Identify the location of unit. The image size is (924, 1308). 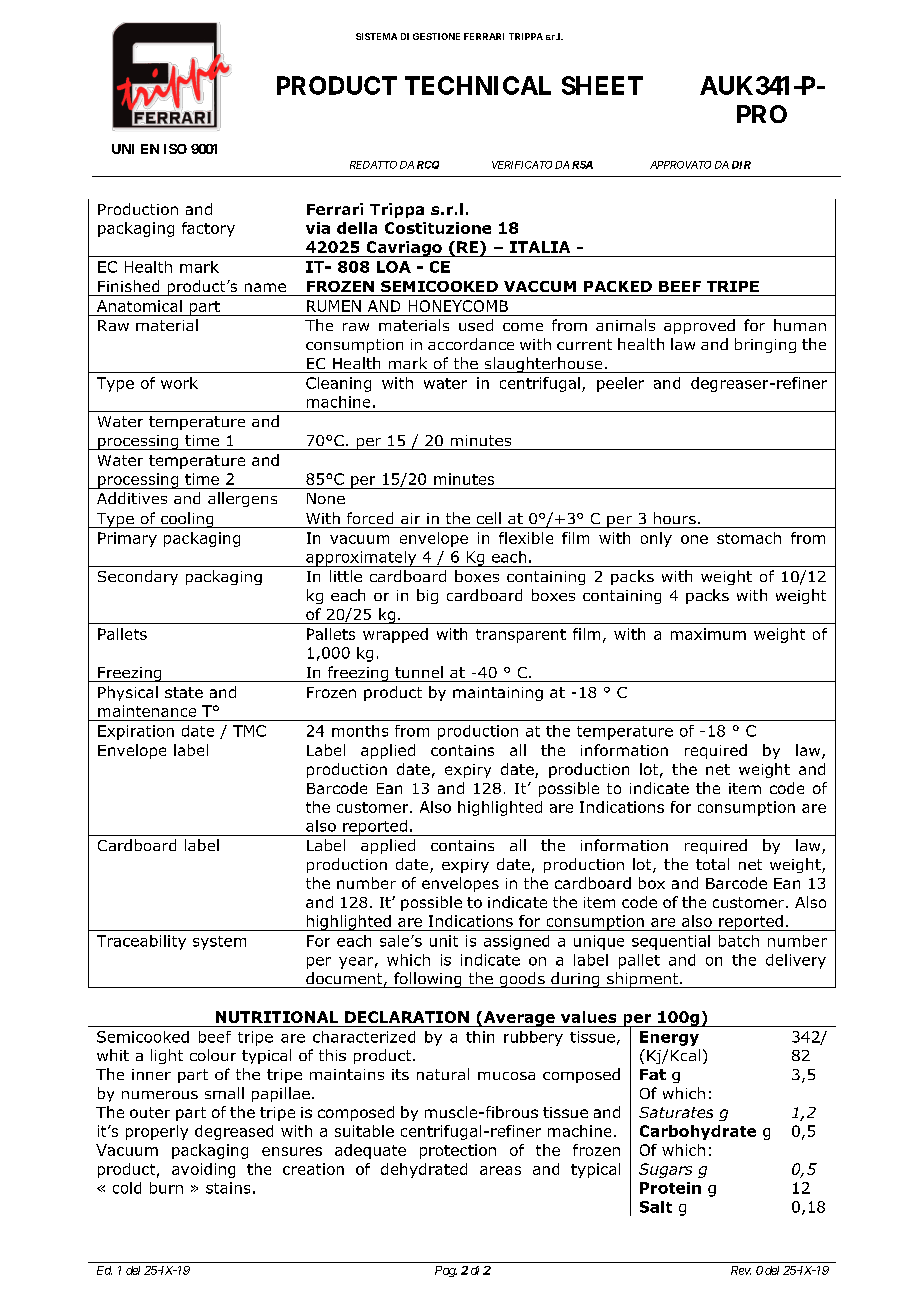
(444, 941).
